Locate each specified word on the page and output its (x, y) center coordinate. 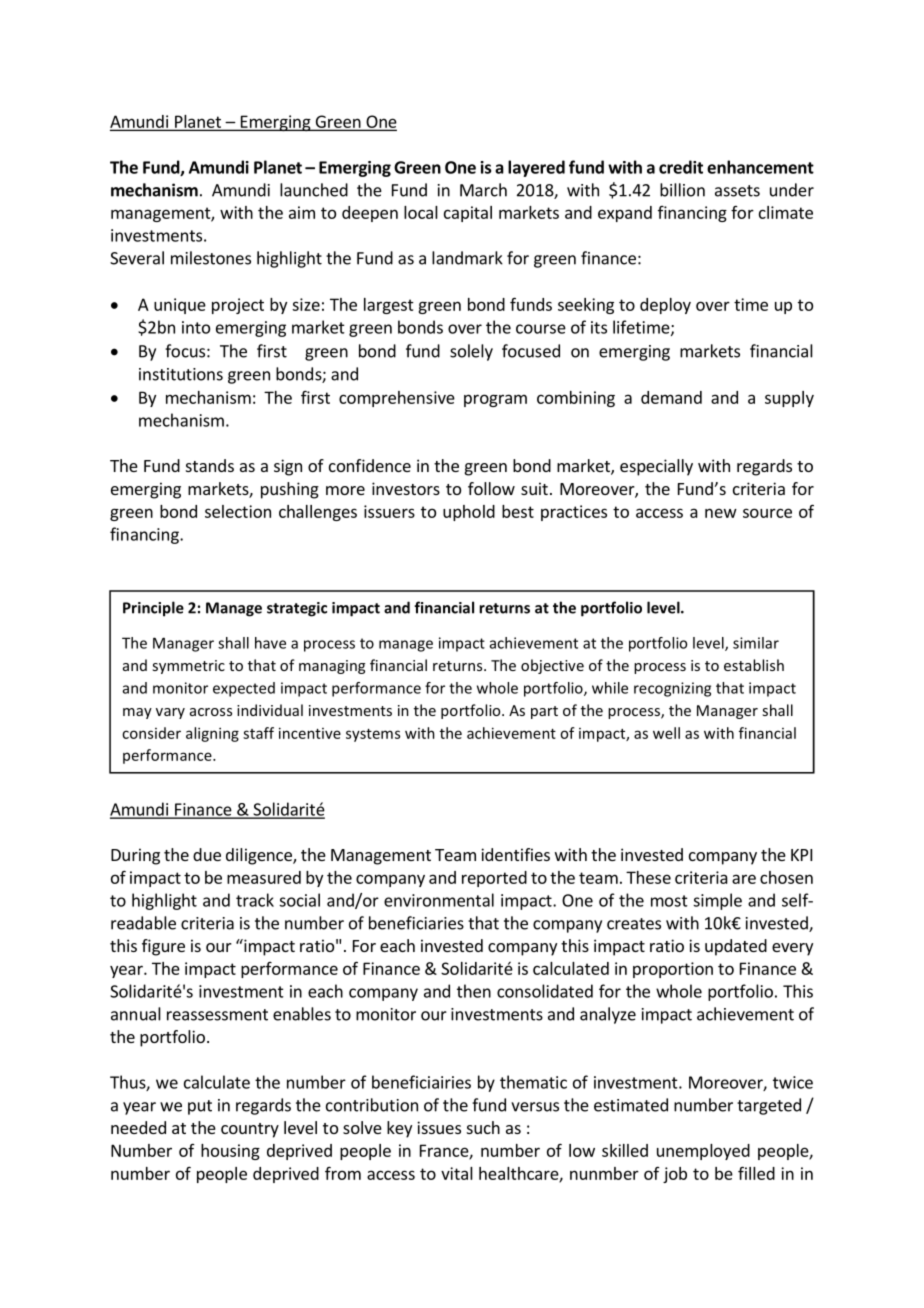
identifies (515, 854)
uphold (469, 513)
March (483, 190)
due (207, 854)
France (445, 1151)
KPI (801, 855)
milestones (211, 258)
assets (737, 191)
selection (238, 511)
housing (230, 1152)
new (721, 513)
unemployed (703, 1152)
